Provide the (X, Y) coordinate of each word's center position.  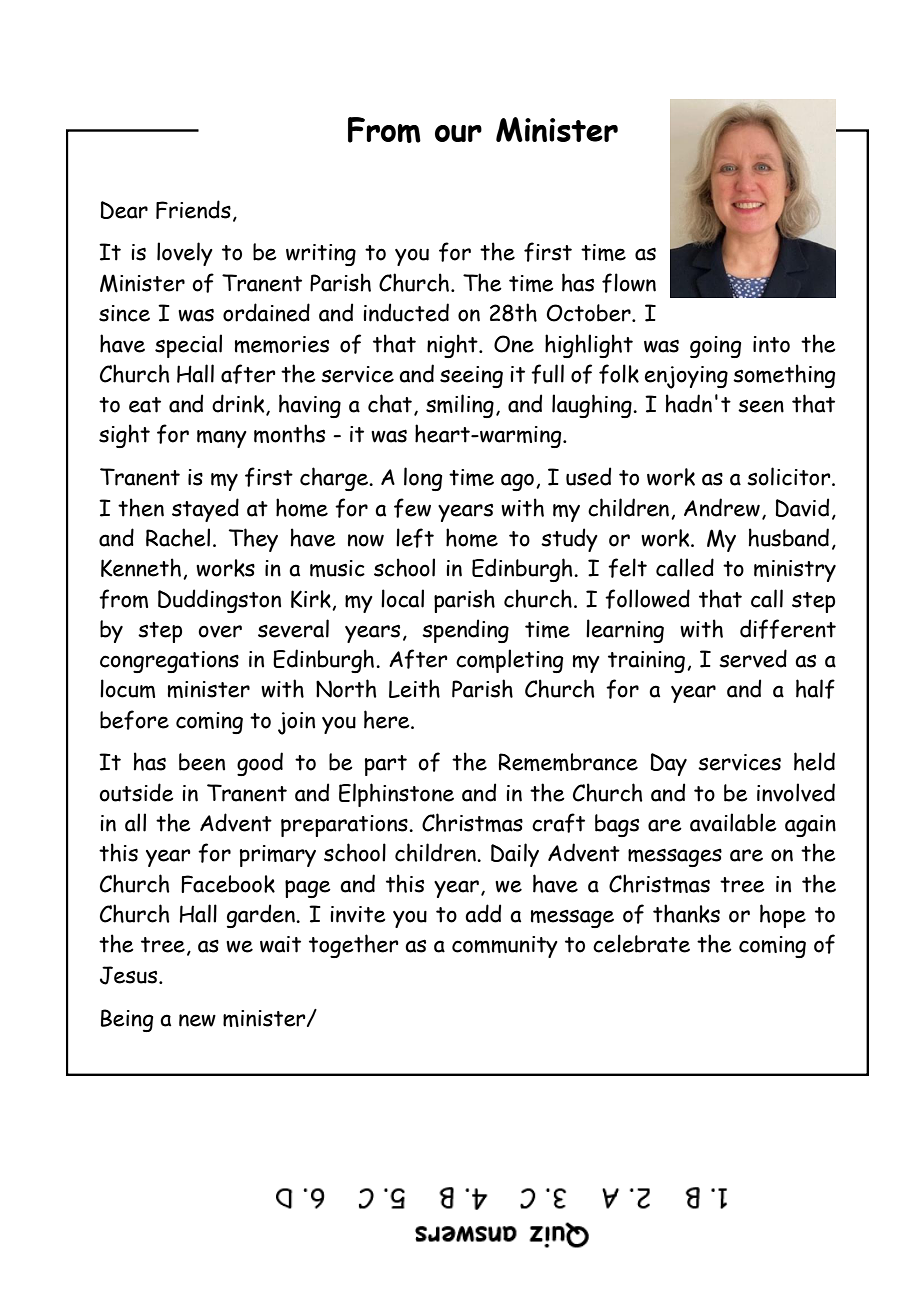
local (402, 598)
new (197, 1020)
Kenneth (141, 567)
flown (629, 283)
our (458, 133)
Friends (193, 209)
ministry (795, 571)
